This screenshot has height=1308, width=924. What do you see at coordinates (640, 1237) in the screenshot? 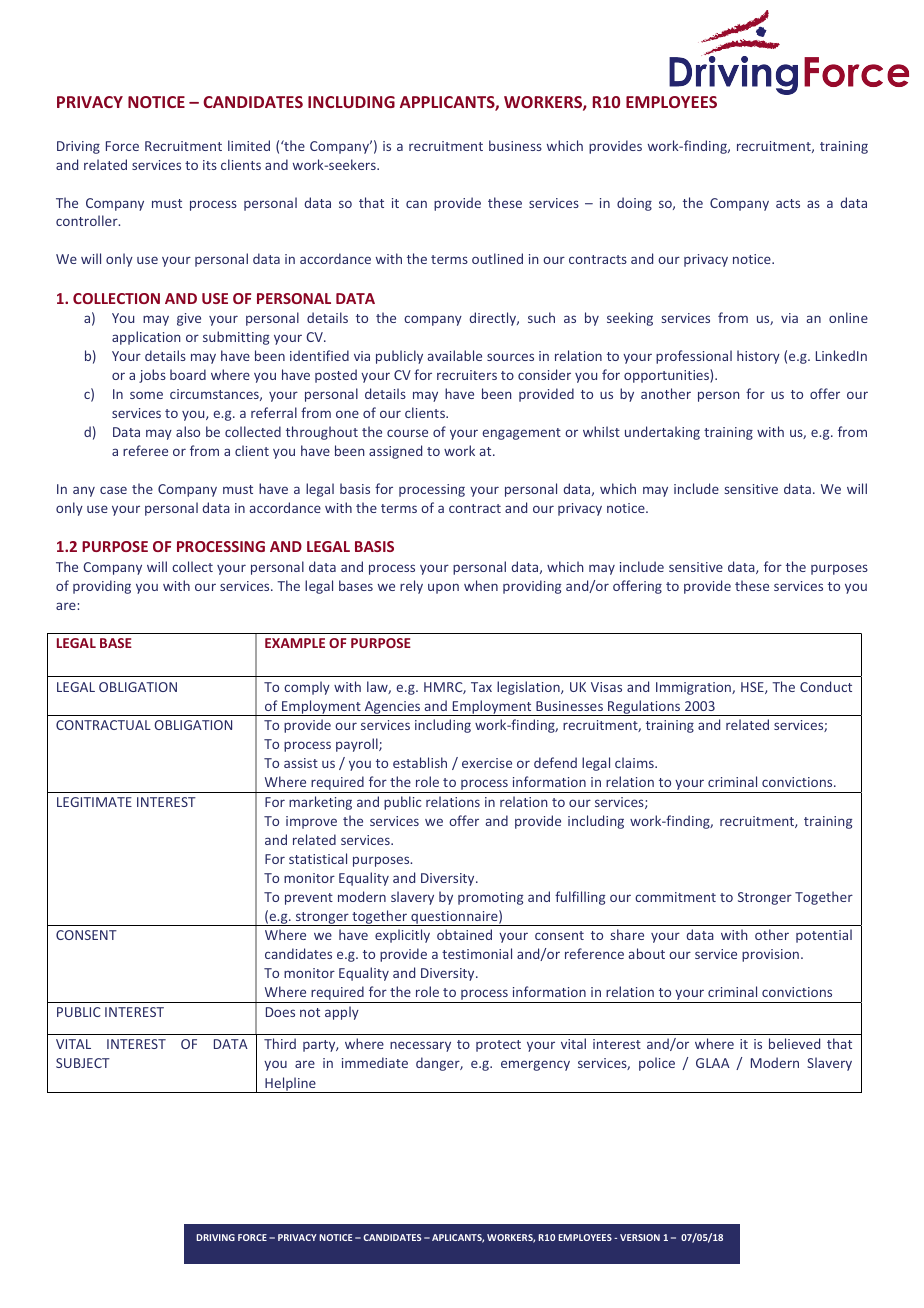
I see `VERSION` at bounding box center [640, 1237].
